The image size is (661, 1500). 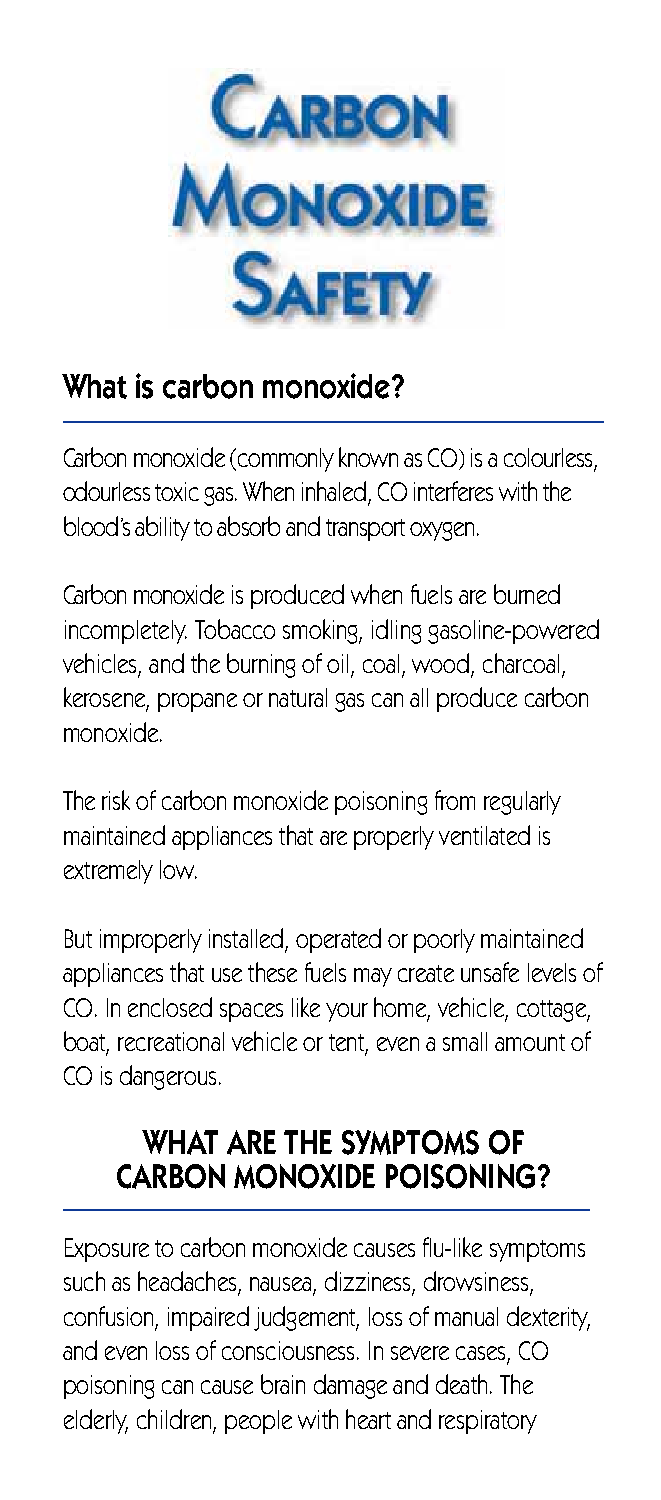 I want to click on interferes, so click(x=453, y=491).
